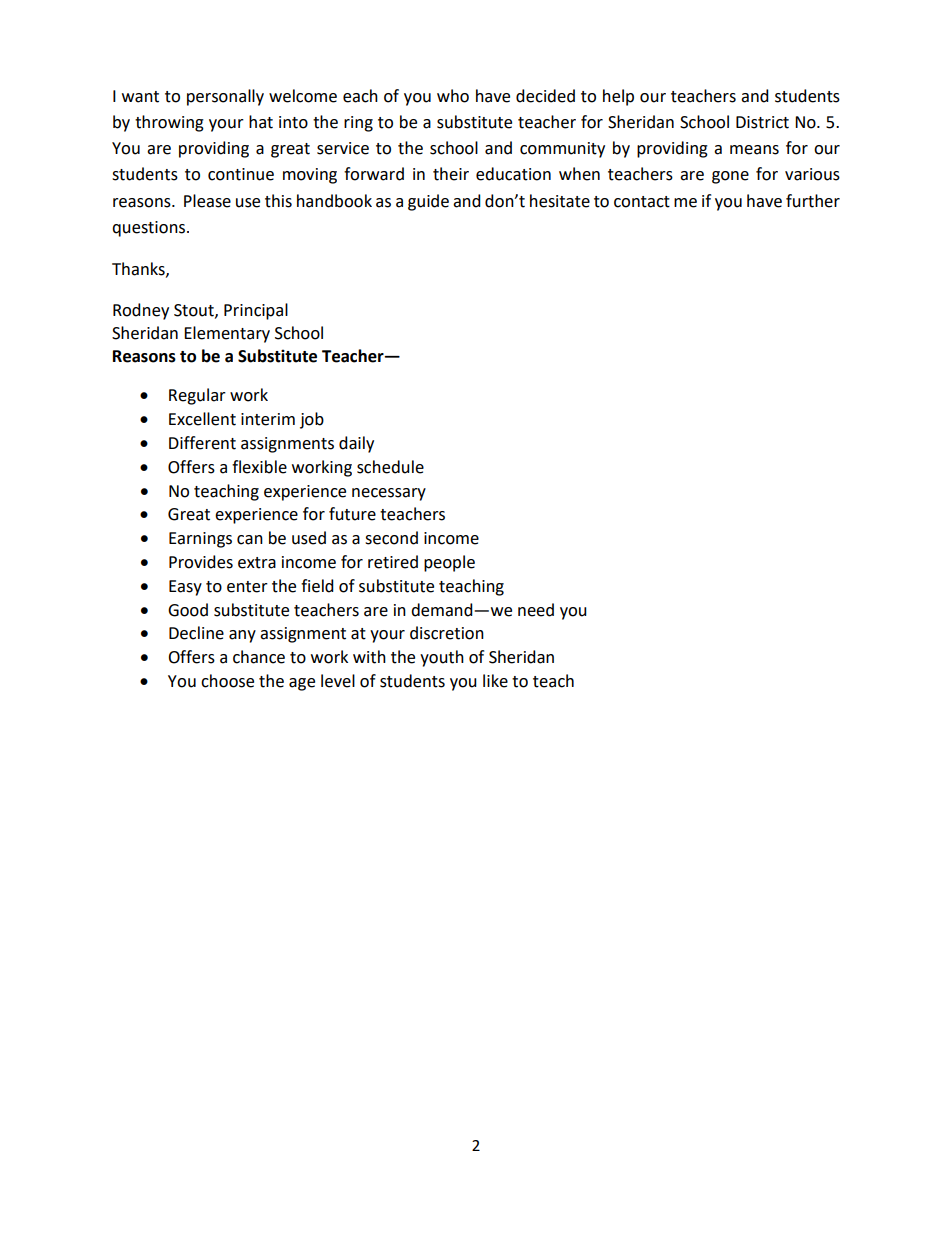  What do you see at coordinates (389, 494) in the screenshot?
I see `necessary` at bounding box center [389, 494].
